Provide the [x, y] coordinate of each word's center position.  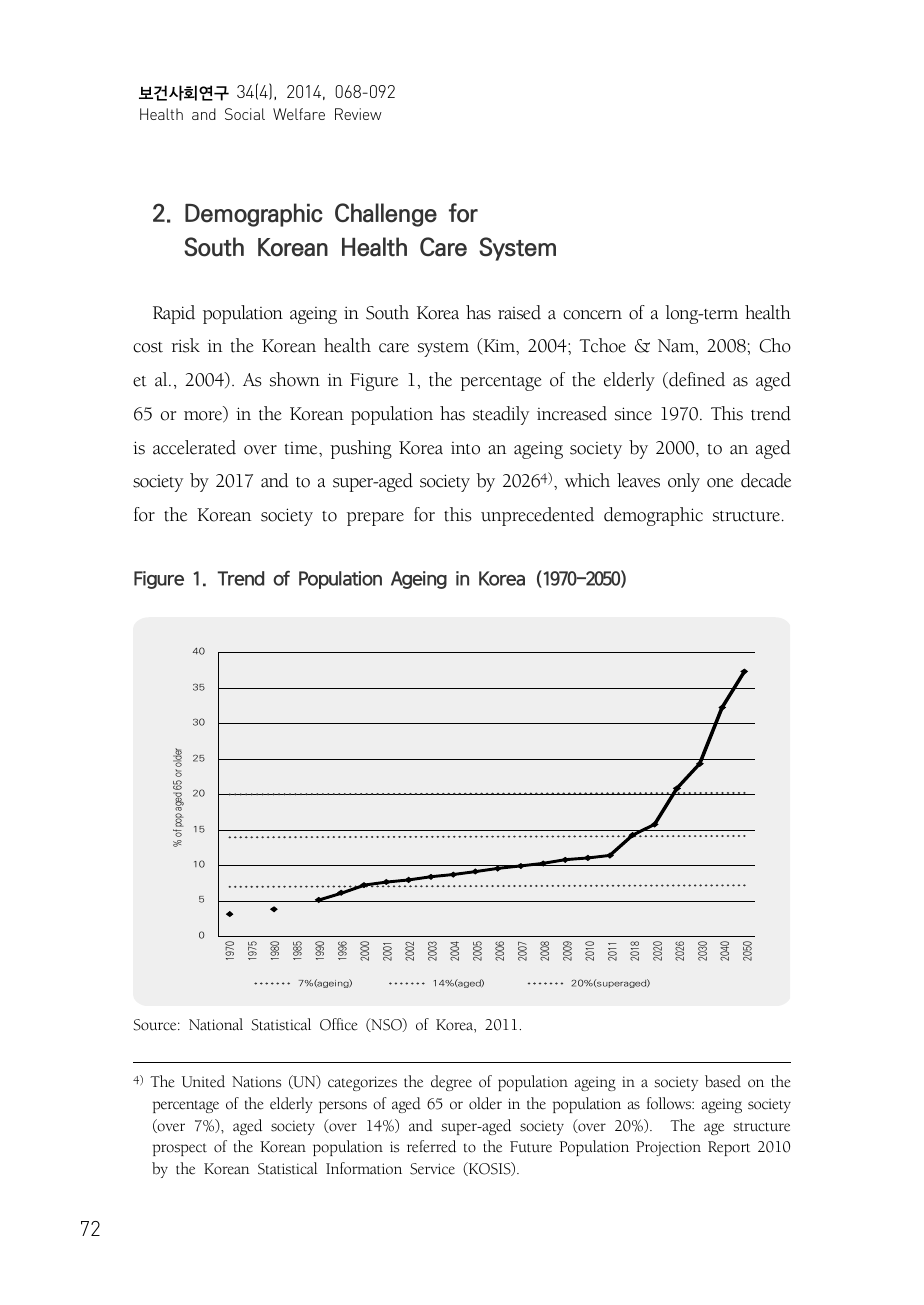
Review [358, 114]
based [723, 1081]
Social [245, 114]
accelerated [194, 447]
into [465, 448]
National [216, 1024]
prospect [180, 1149]
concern [592, 315]
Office [339, 1024]
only [684, 482]
